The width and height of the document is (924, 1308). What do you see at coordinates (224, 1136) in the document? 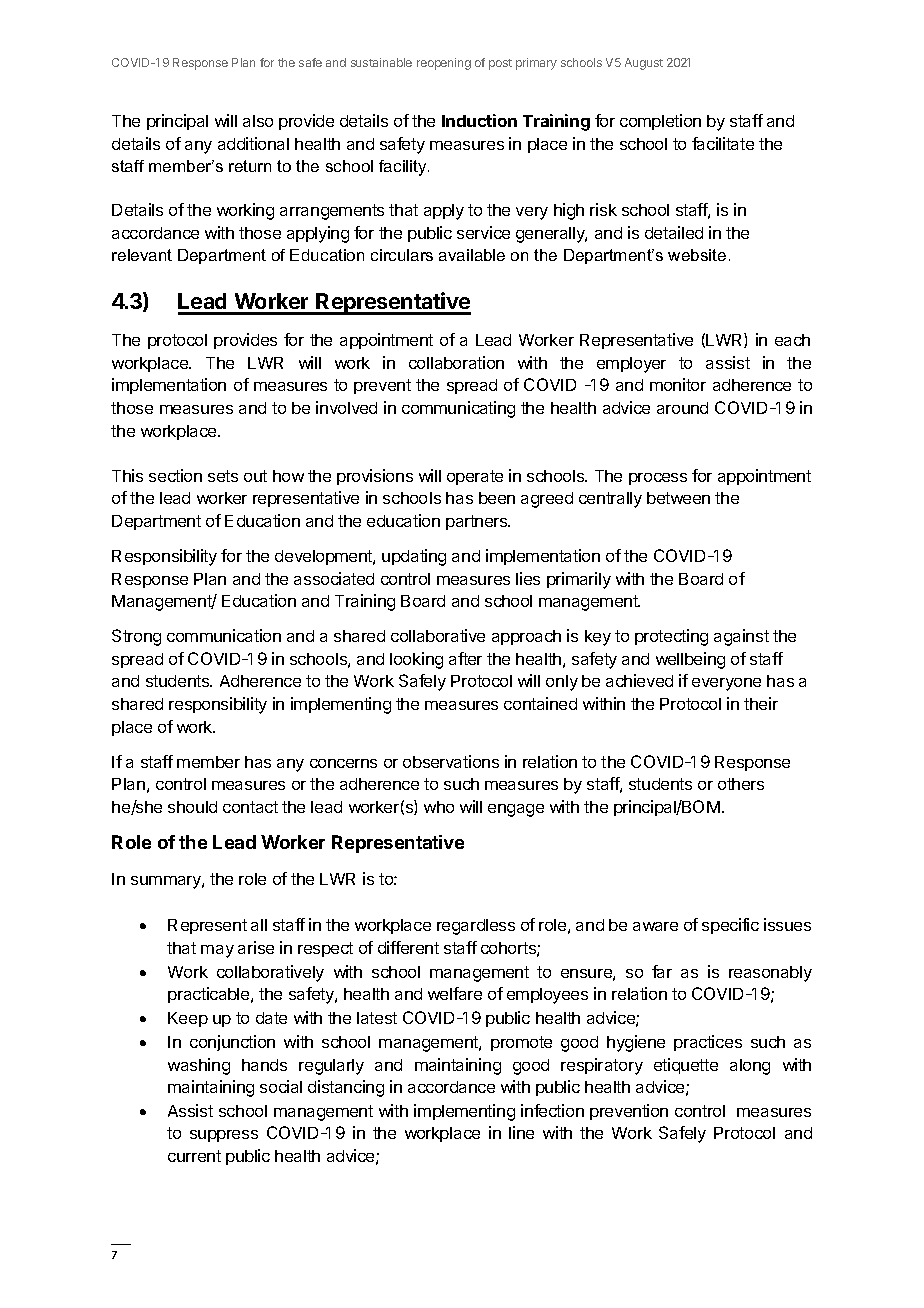
I see `suppress` at bounding box center [224, 1136].
